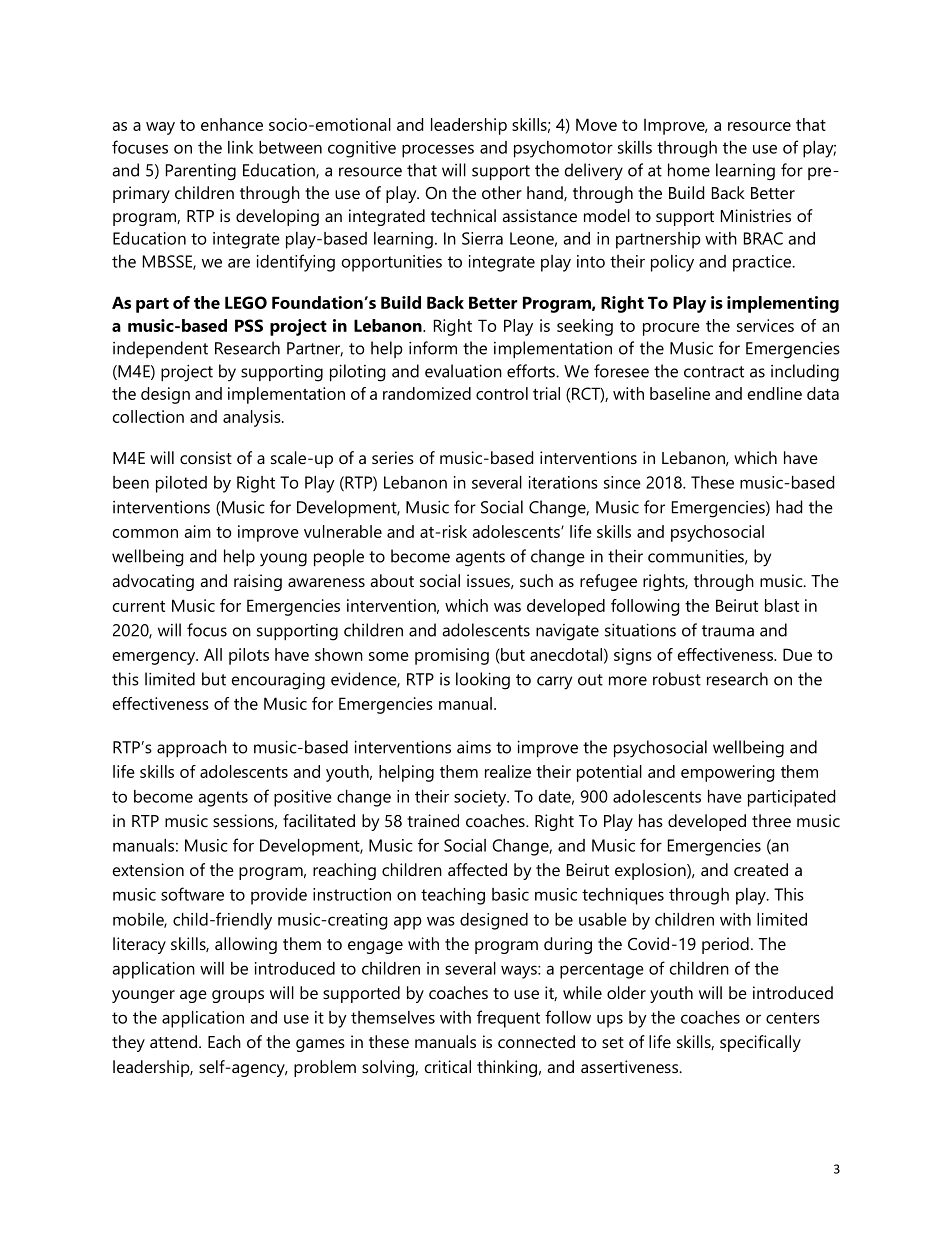 Image resolution: width=952 pixels, height=1233 pixels. I want to click on blast, so click(782, 605).
